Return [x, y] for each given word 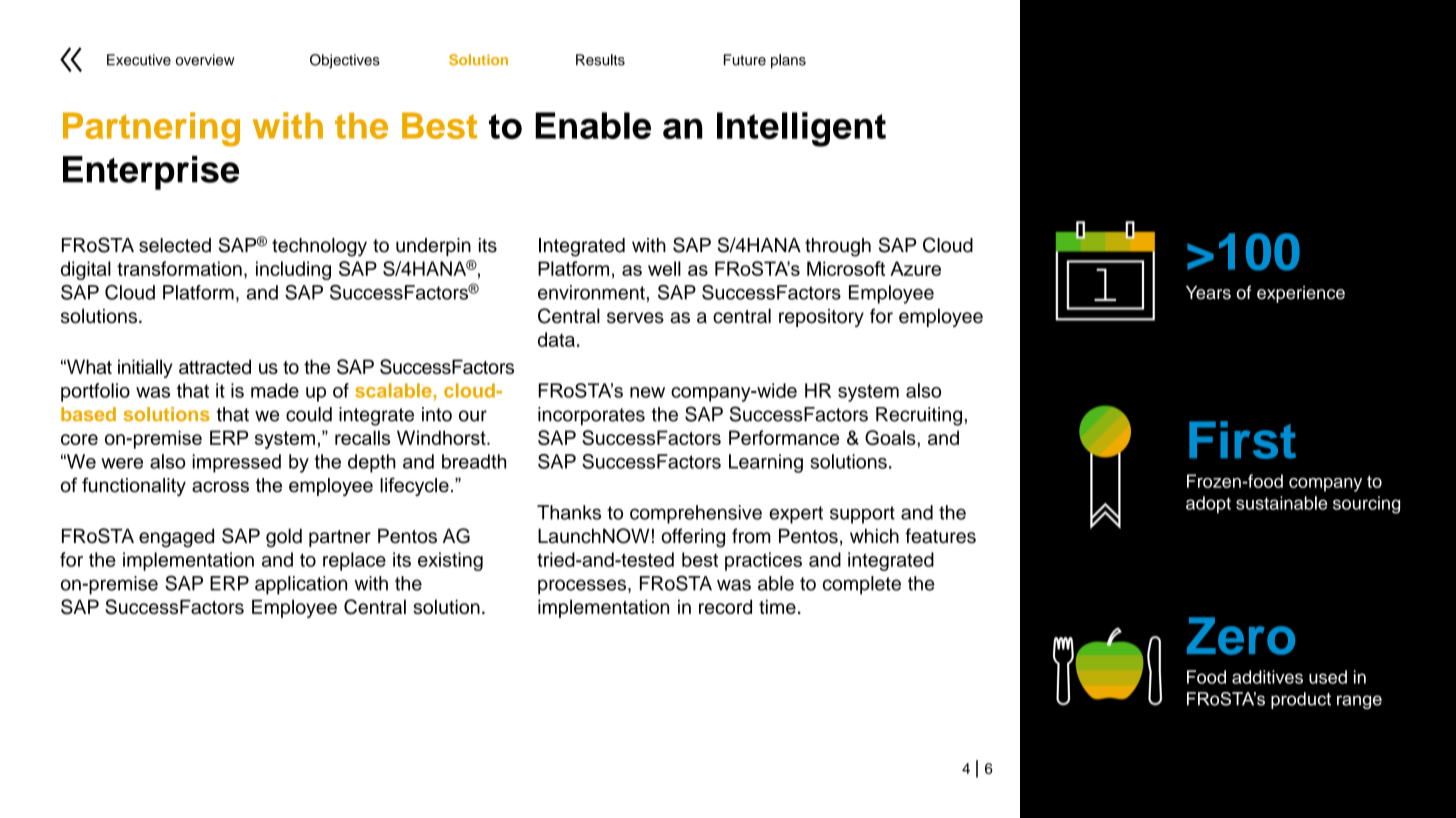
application [301, 585]
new [647, 392]
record [725, 606]
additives [1267, 677]
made [275, 390]
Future [745, 60]
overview [205, 60]
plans [788, 61]
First [1242, 440]
